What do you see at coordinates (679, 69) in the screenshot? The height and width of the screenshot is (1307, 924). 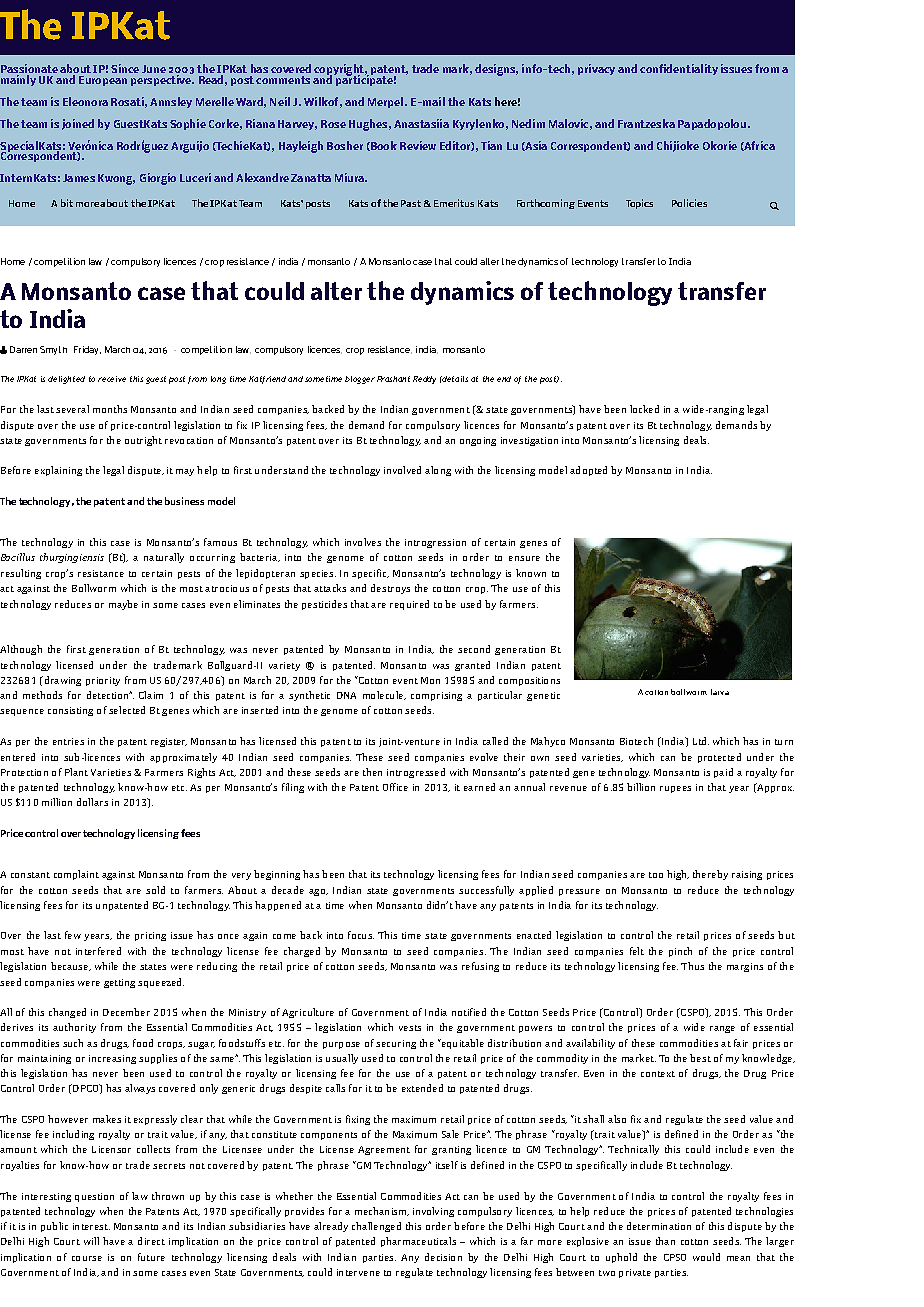 I see `confidentiality` at bounding box center [679, 69].
